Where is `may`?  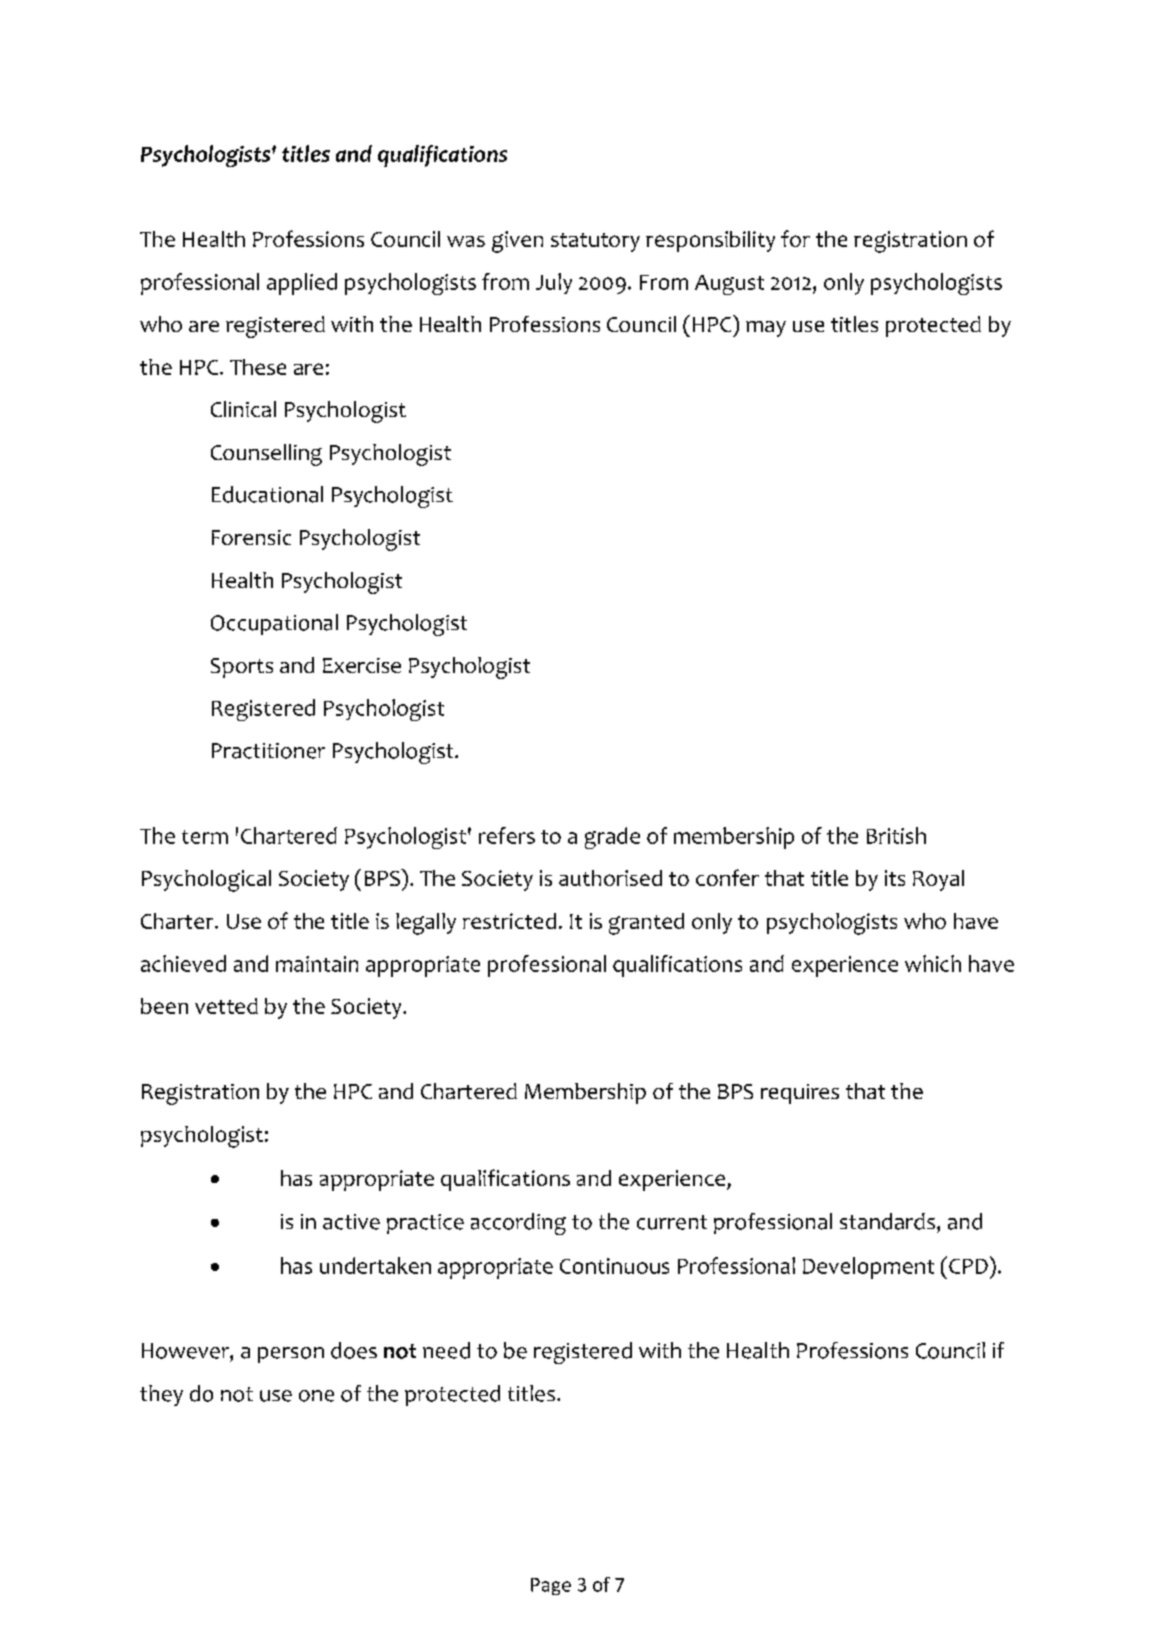 may is located at coordinates (766, 329).
